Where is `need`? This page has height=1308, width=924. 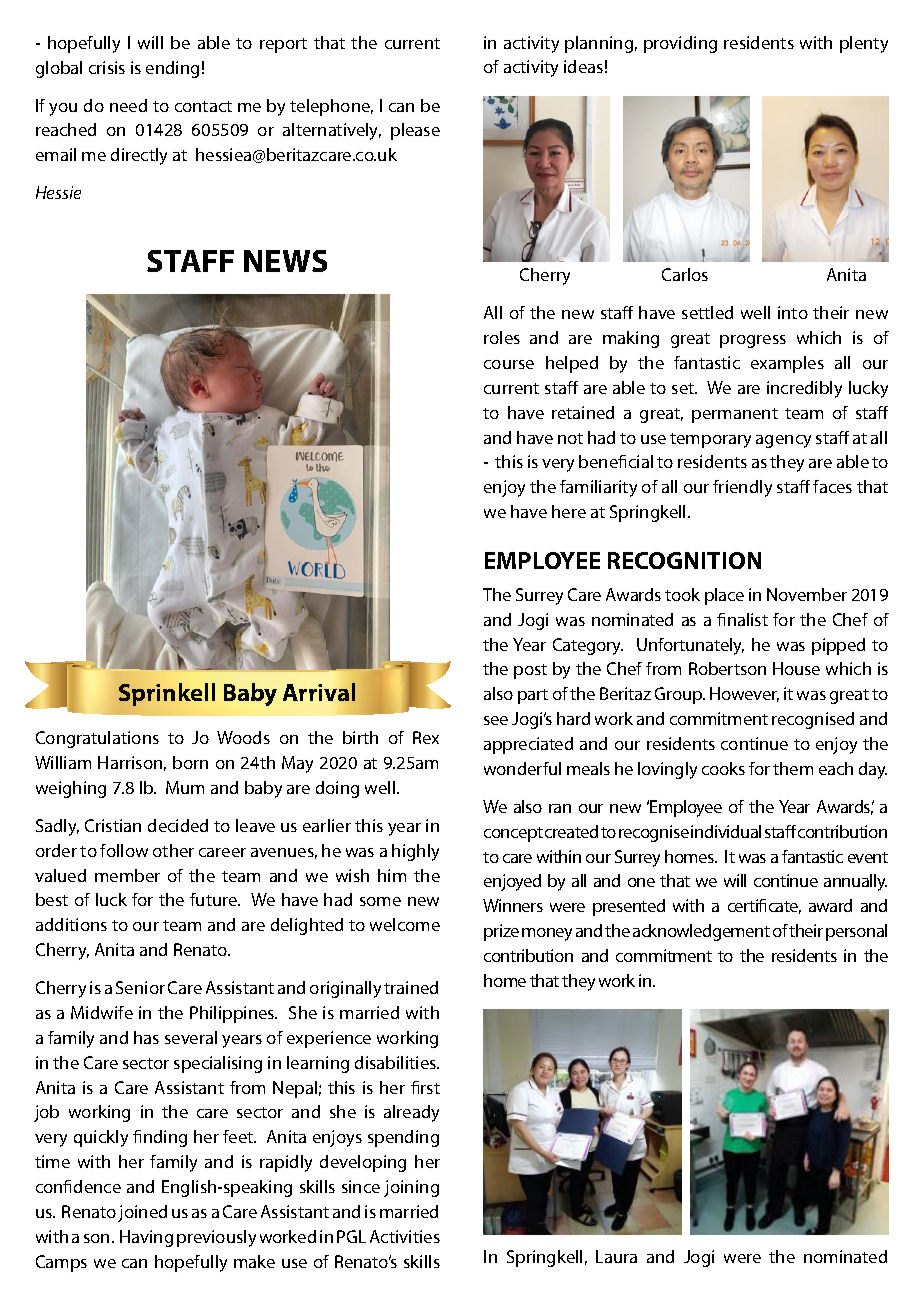 need is located at coordinates (128, 105).
